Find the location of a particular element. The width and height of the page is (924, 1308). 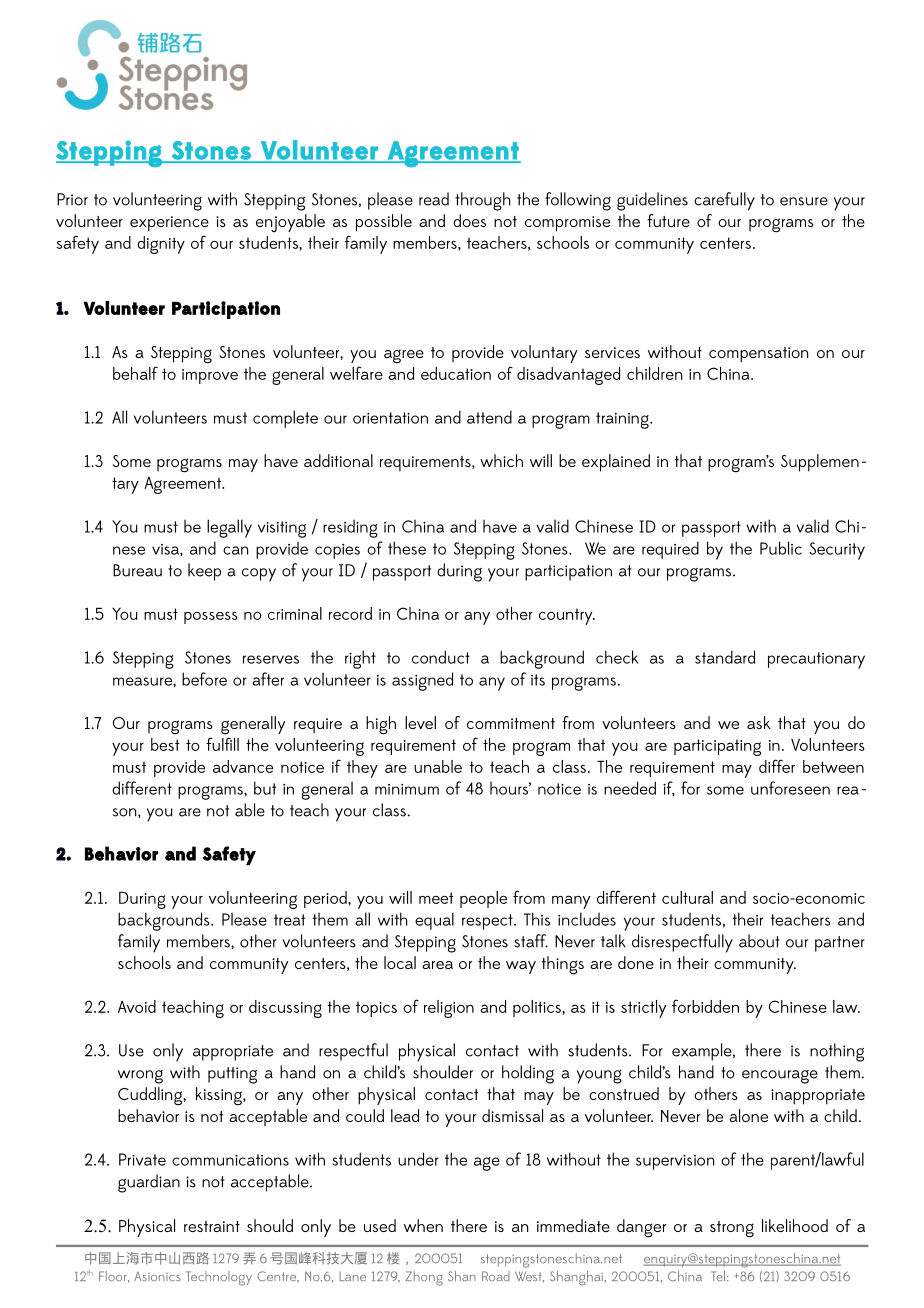

when is located at coordinates (423, 1225).
